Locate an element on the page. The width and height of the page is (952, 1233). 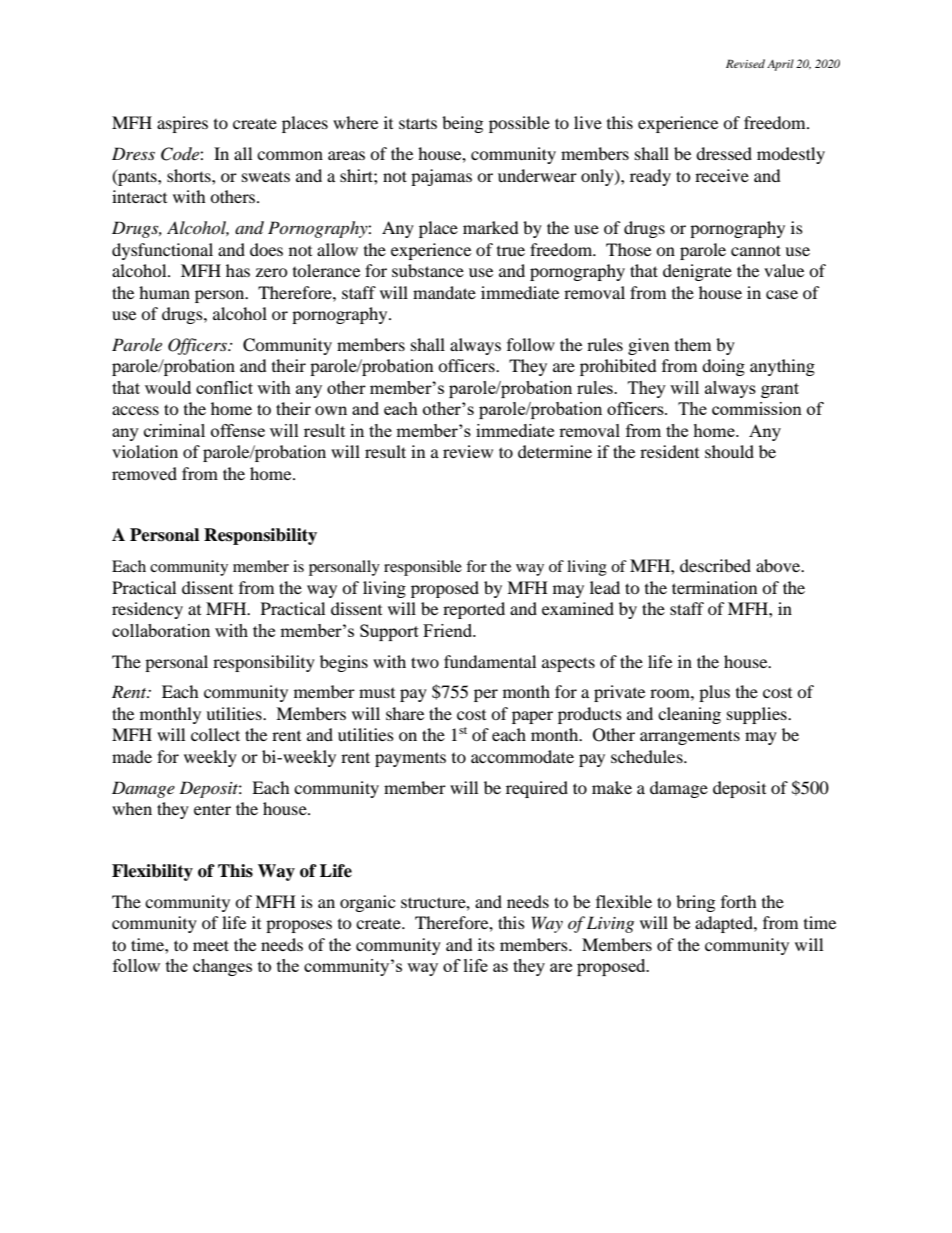
doing is located at coordinates (723, 367).
